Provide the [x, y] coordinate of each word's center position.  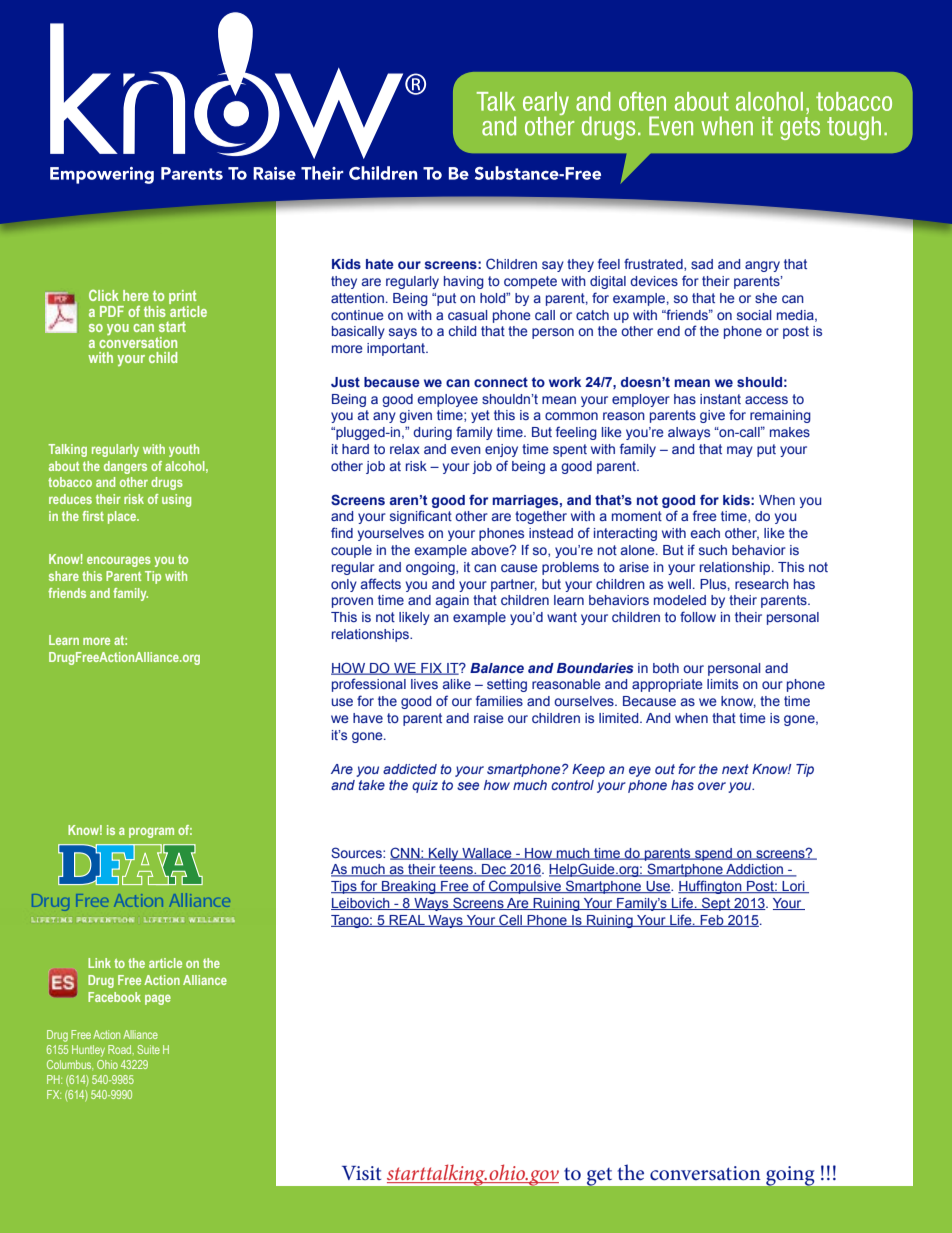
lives [424, 684]
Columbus [70, 1064]
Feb [712, 921]
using [176, 500]
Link [99, 963]
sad [702, 264]
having [464, 282]
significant [421, 517]
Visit [361, 1173]
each [705, 533]
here [136, 295]
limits [722, 684]
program [151, 832]
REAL [407, 921]
